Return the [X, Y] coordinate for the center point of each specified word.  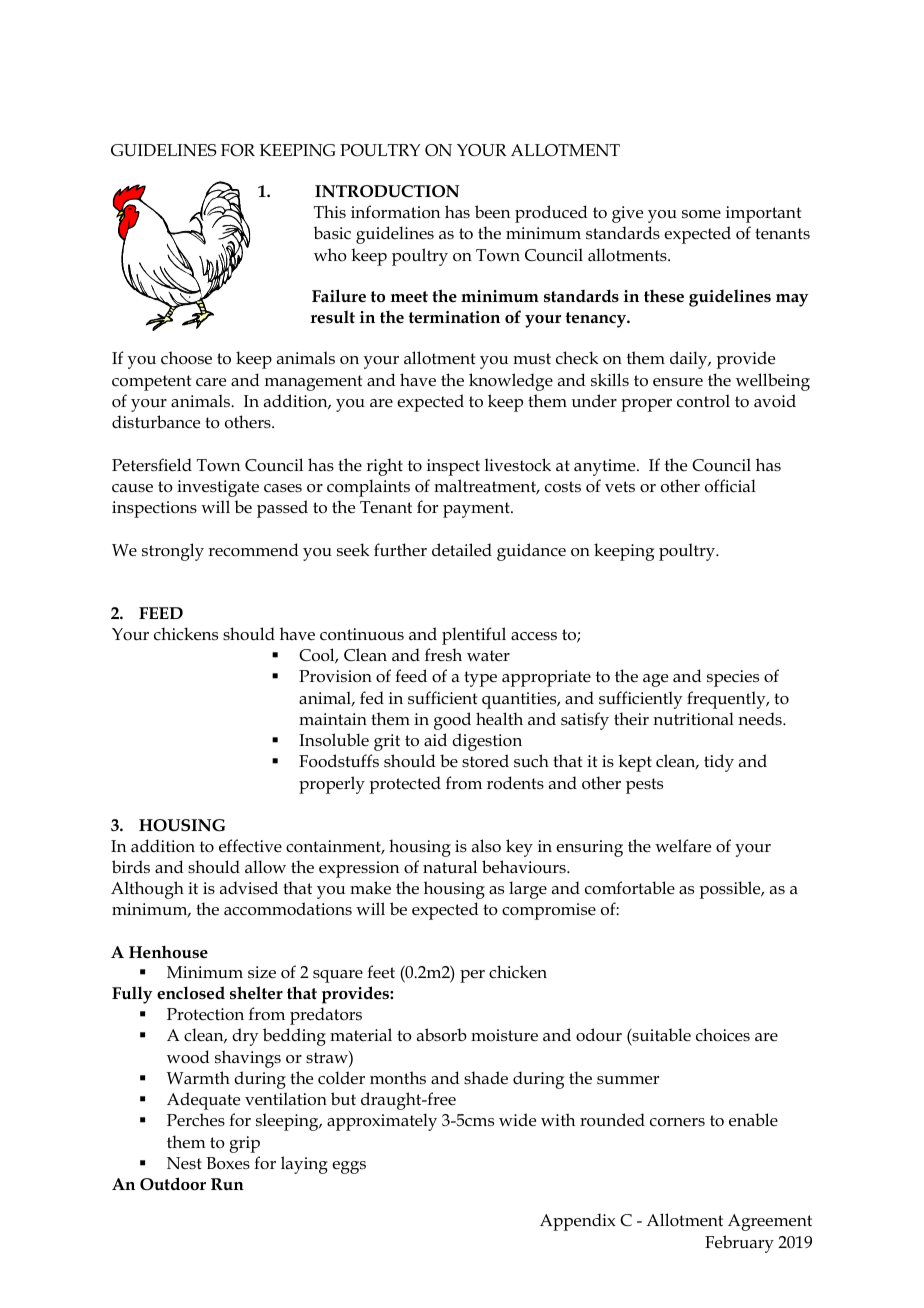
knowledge [511, 382]
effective [250, 846]
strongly [173, 552]
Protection [205, 1014]
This [330, 211]
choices [723, 1035]
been [492, 212]
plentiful [474, 636]
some [701, 214]
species [733, 678]
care [211, 382]
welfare [683, 846]
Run [227, 1184]
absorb [442, 1035]
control [703, 401]
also [486, 846]
